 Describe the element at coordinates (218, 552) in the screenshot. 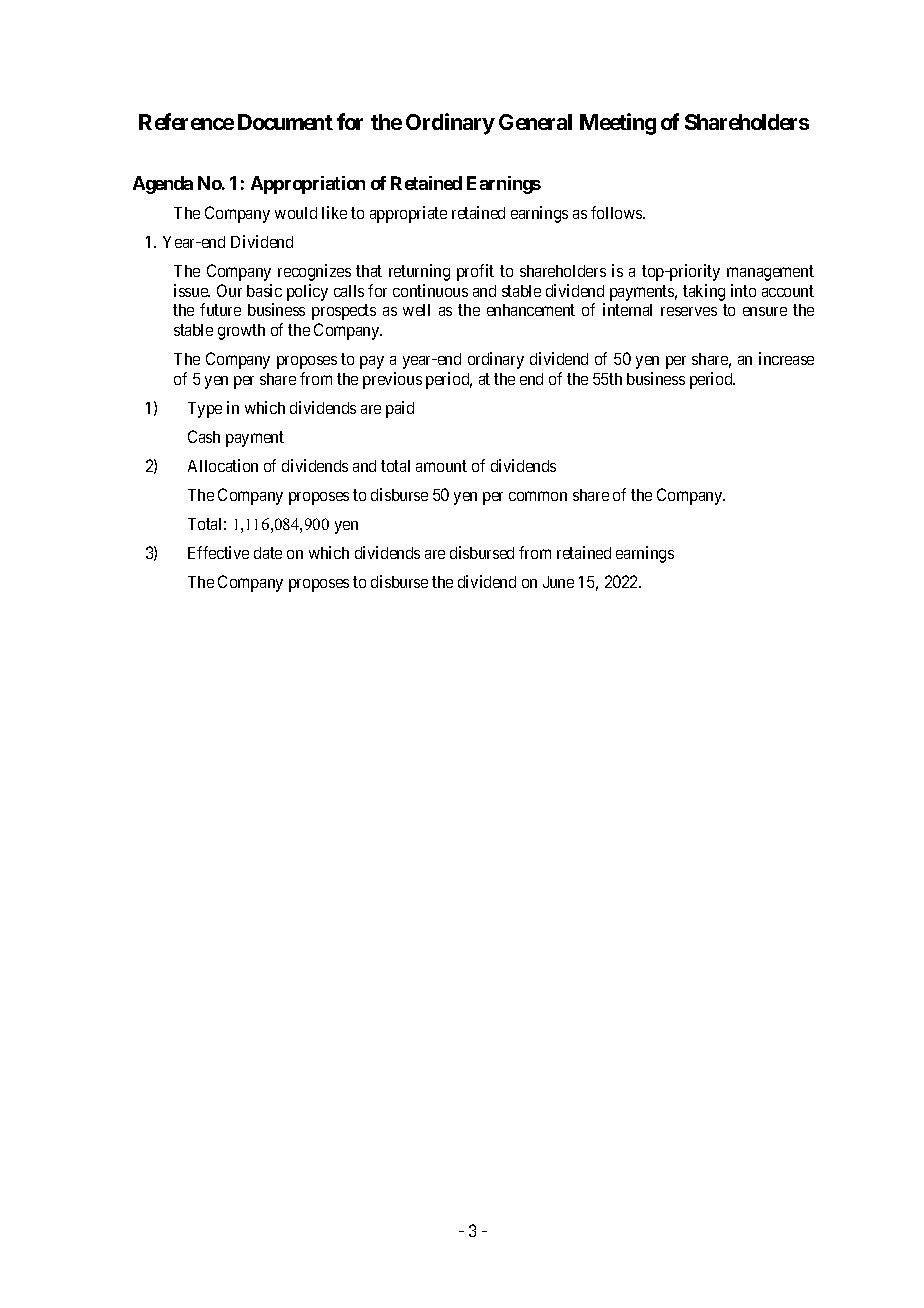

I see `Effective` at that location.
